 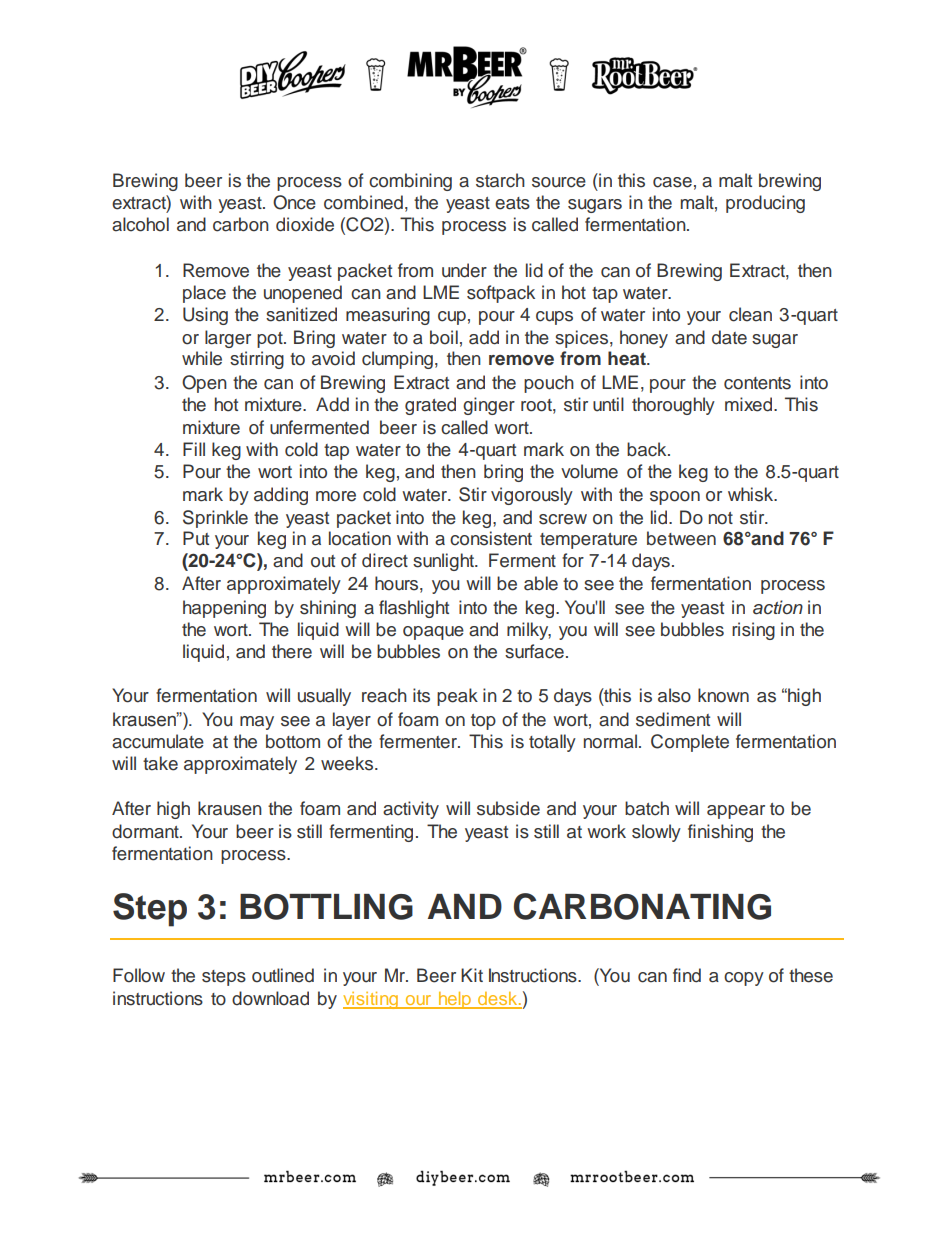 I want to click on take, so click(x=160, y=763).
